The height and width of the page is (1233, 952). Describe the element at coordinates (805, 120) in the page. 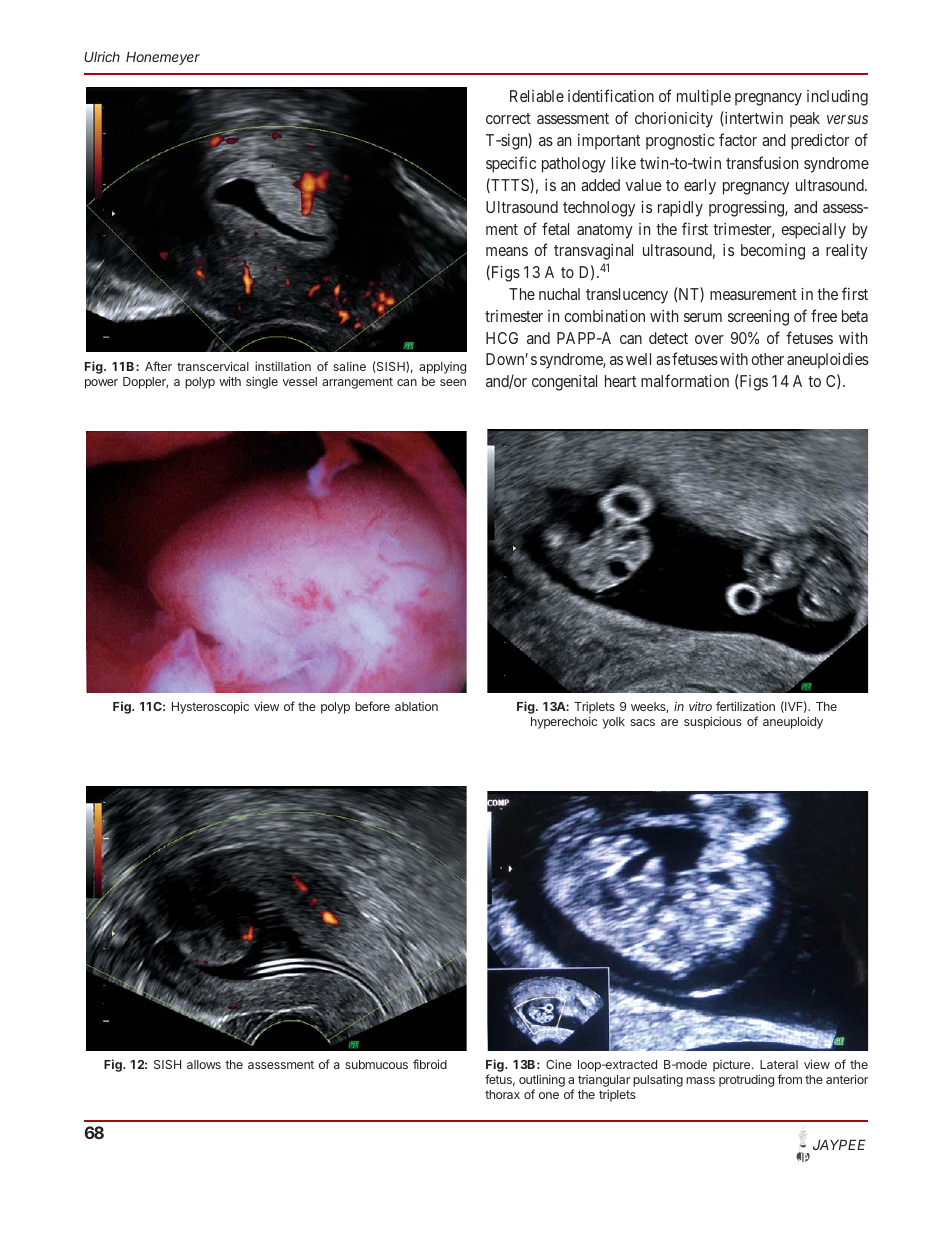

I see `peak` at that location.
